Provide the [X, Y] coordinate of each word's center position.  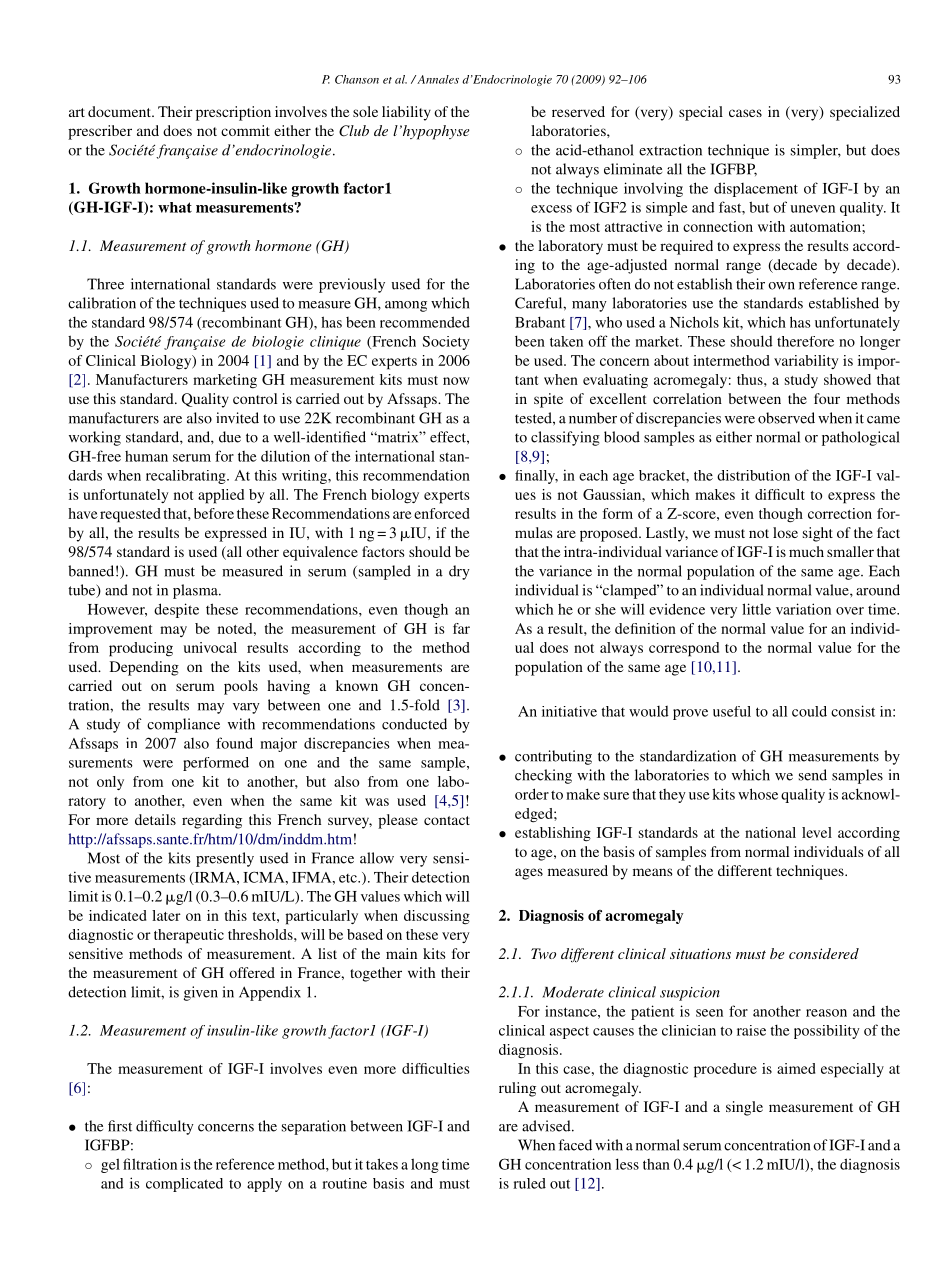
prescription [233, 113]
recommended [425, 322]
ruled [529, 1183]
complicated [184, 1185]
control [255, 398]
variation [803, 609]
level [817, 832]
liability [406, 113]
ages [529, 874]
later [166, 915]
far [461, 628]
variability [806, 362]
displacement [756, 189]
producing [141, 649]
